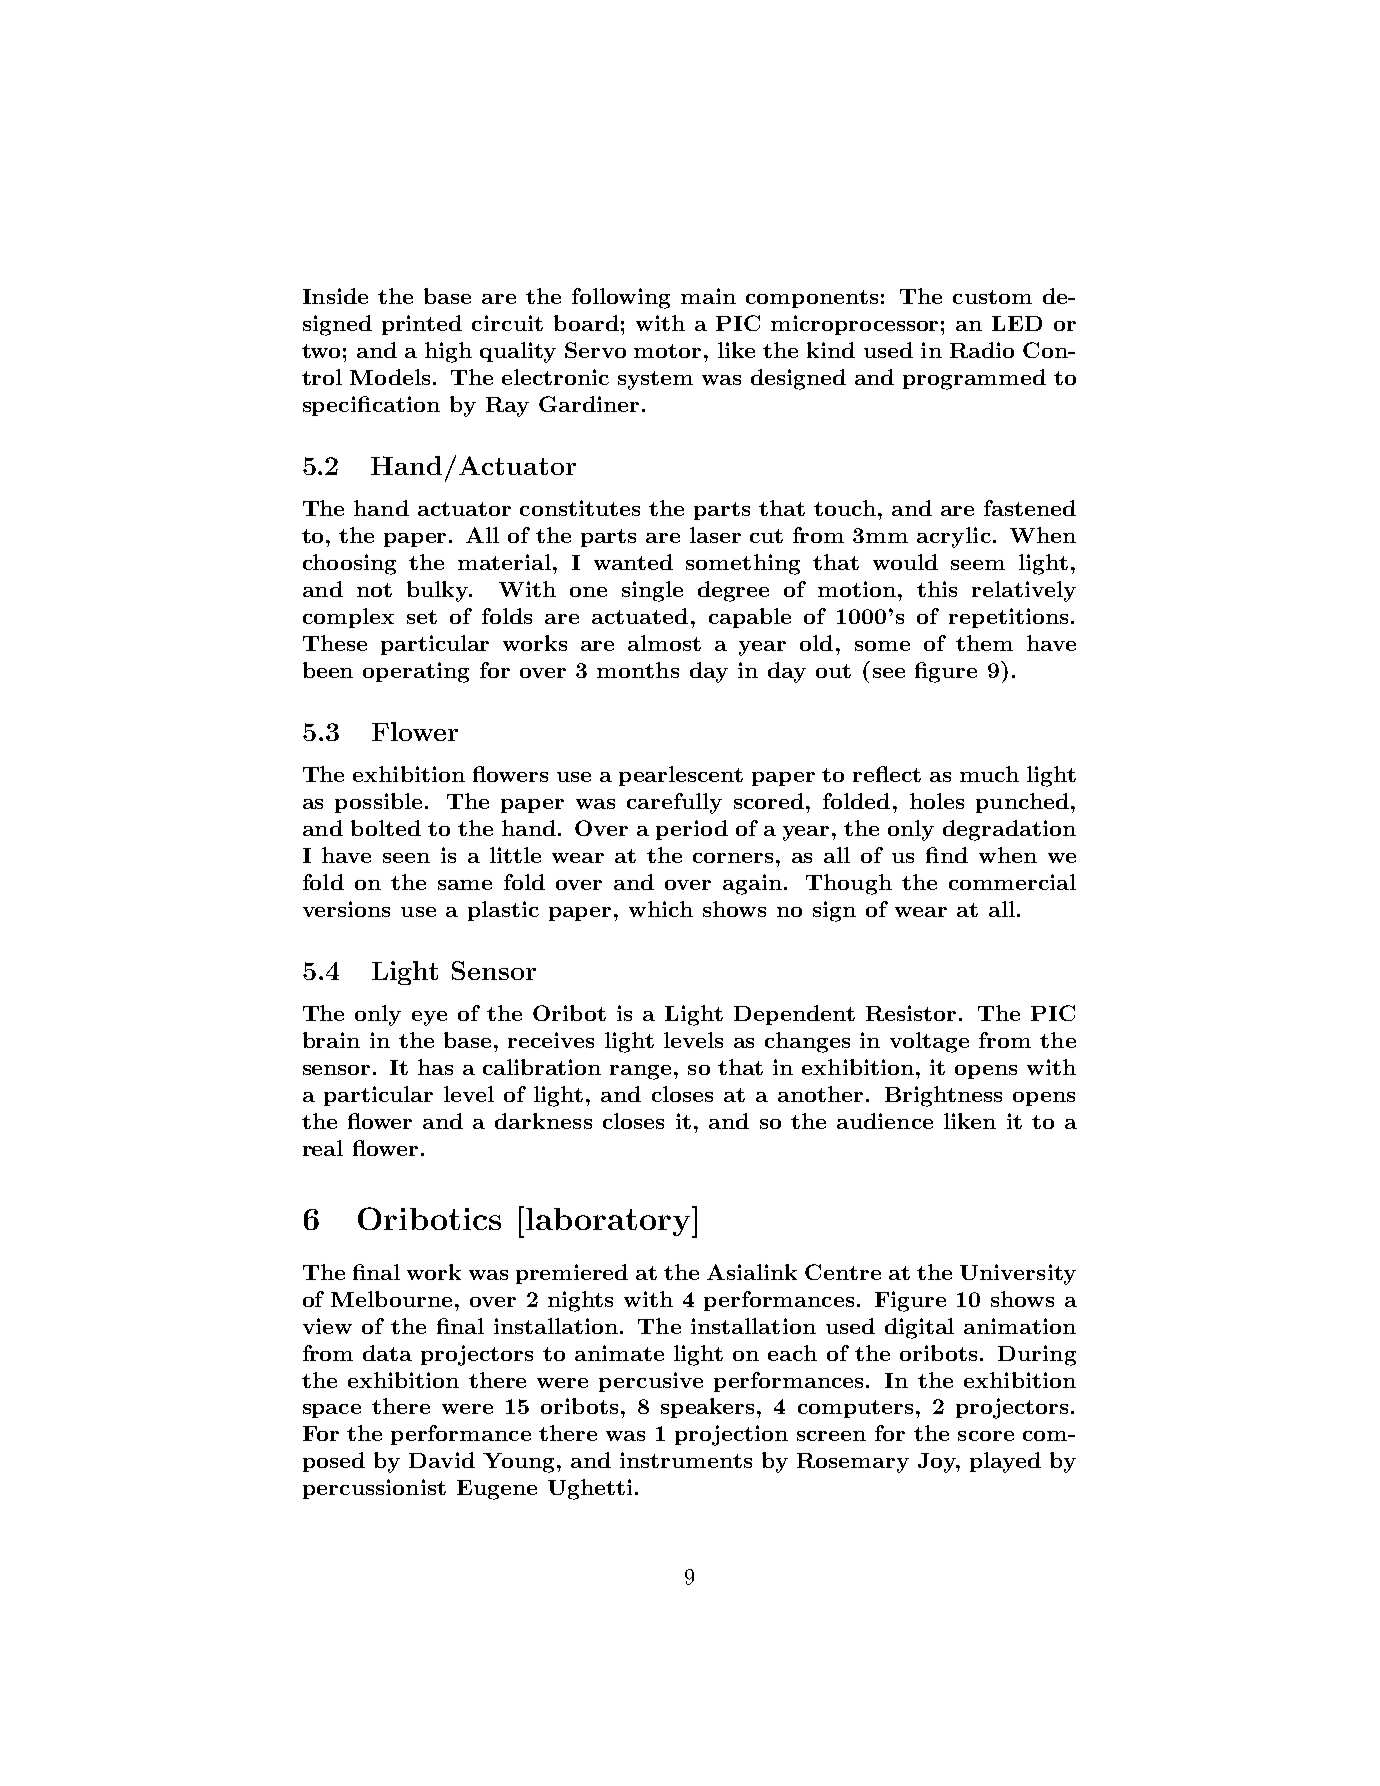  I want to click on seen, so click(406, 858).
